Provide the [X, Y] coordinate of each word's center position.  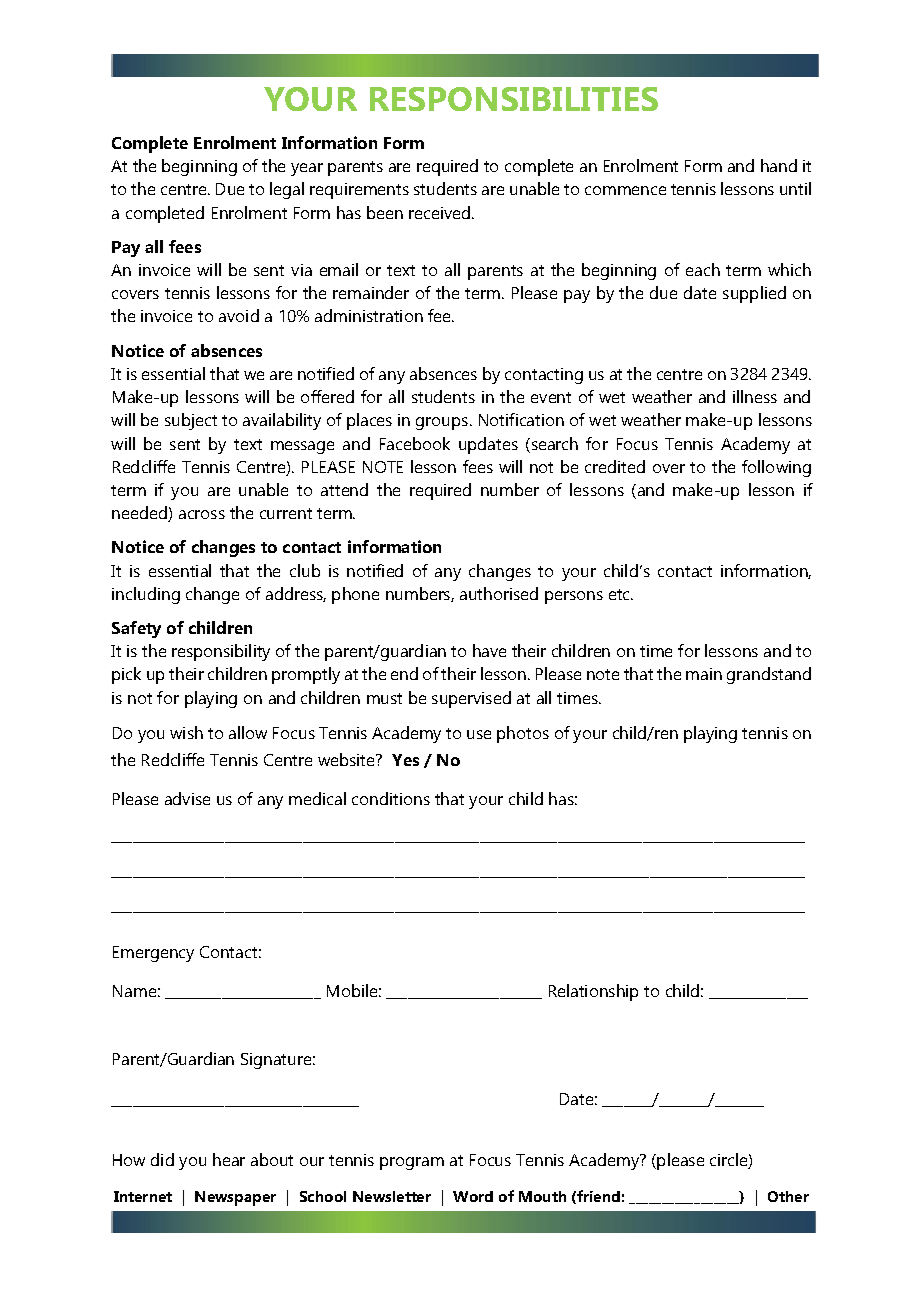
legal [287, 190]
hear [229, 1159]
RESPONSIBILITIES [514, 99]
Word [473, 1196]
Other [788, 1196]
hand [779, 165]
